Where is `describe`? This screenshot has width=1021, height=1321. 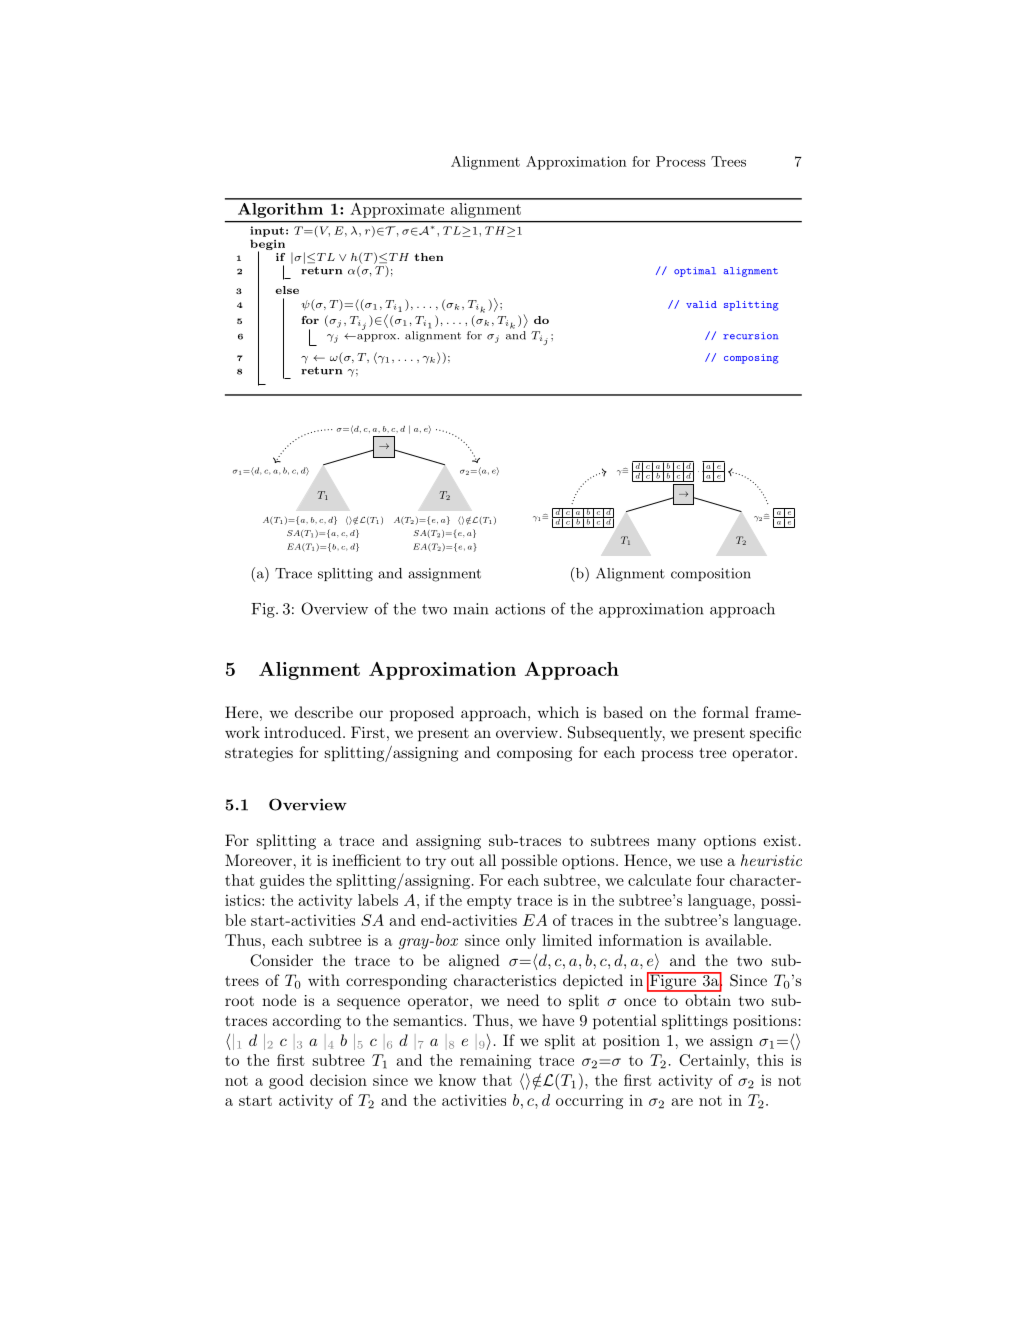
describe is located at coordinates (324, 712).
